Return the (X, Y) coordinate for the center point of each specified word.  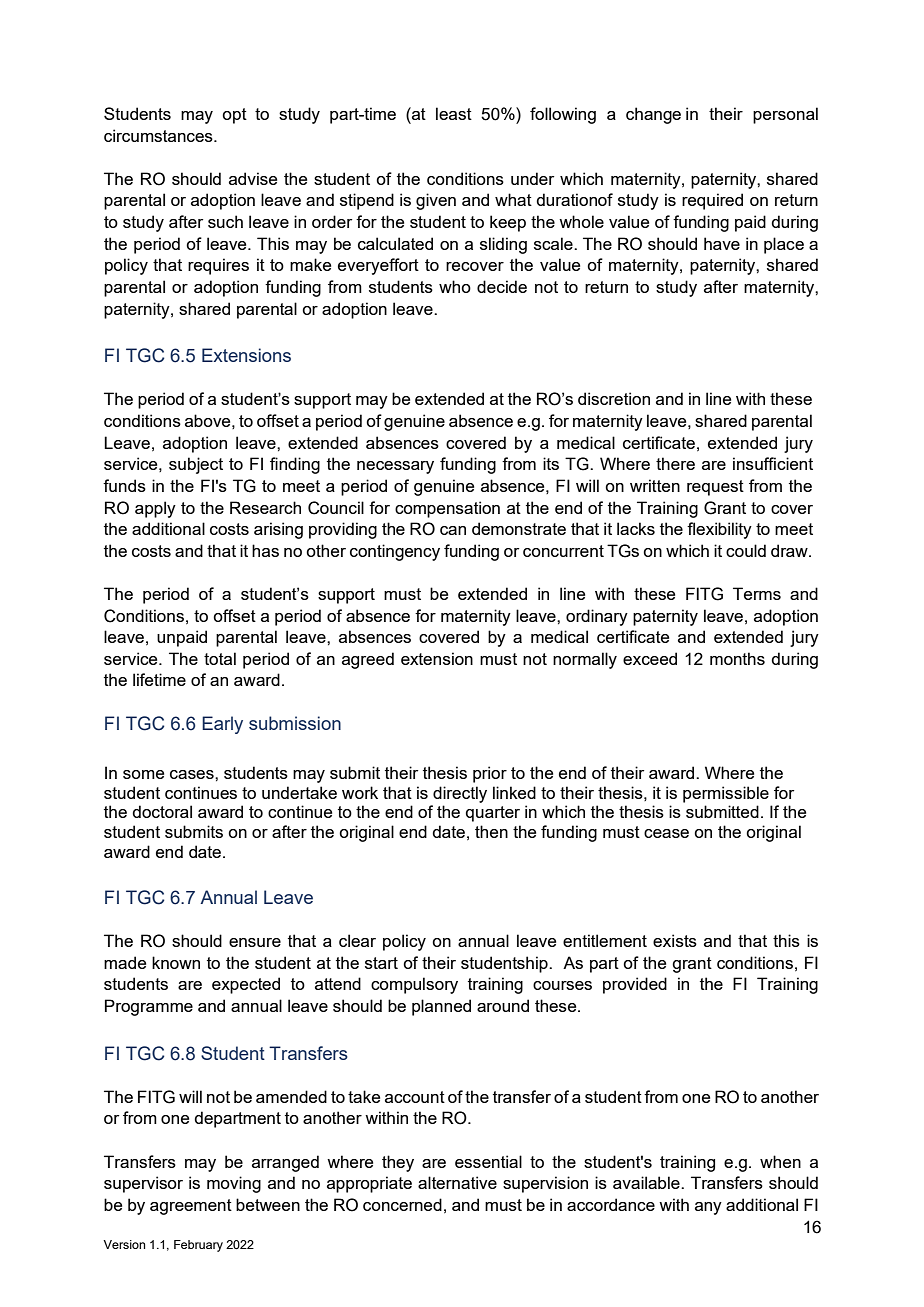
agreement (191, 1207)
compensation (447, 509)
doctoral (162, 811)
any (708, 1208)
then (491, 831)
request (715, 488)
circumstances (159, 135)
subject (196, 465)
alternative (457, 1182)
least (454, 113)
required (712, 201)
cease (666, 833)
